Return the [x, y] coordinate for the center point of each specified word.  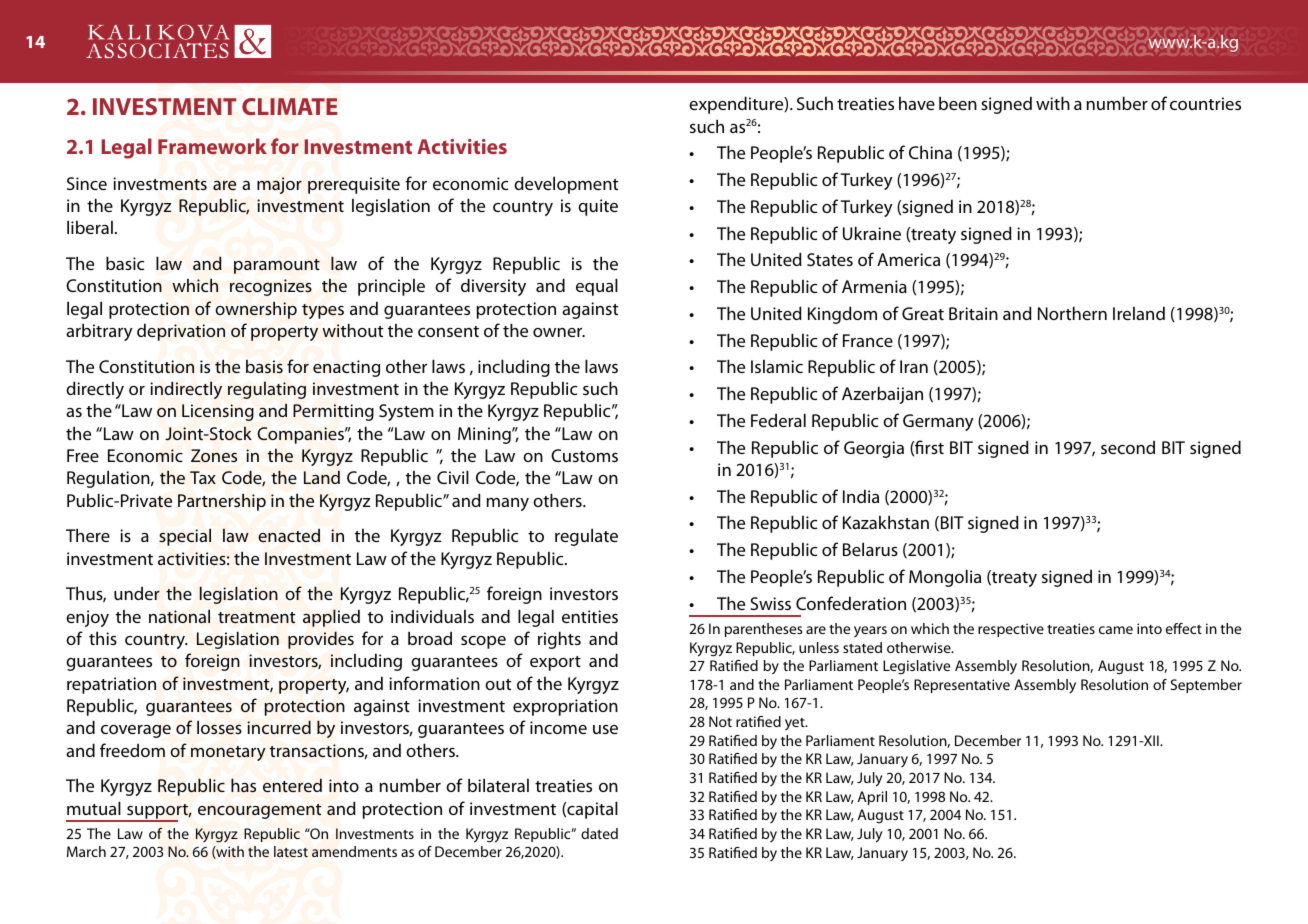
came [1116, 630]
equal [597, 287]
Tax [203, 477]
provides [321, 640]
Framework [212, 146]
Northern [1072, 313]
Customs [584, 455]
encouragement [260, 811]
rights [559, 640]
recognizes [271, 287]
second [1128, 447]
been [958, 103]
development [566, 185]
